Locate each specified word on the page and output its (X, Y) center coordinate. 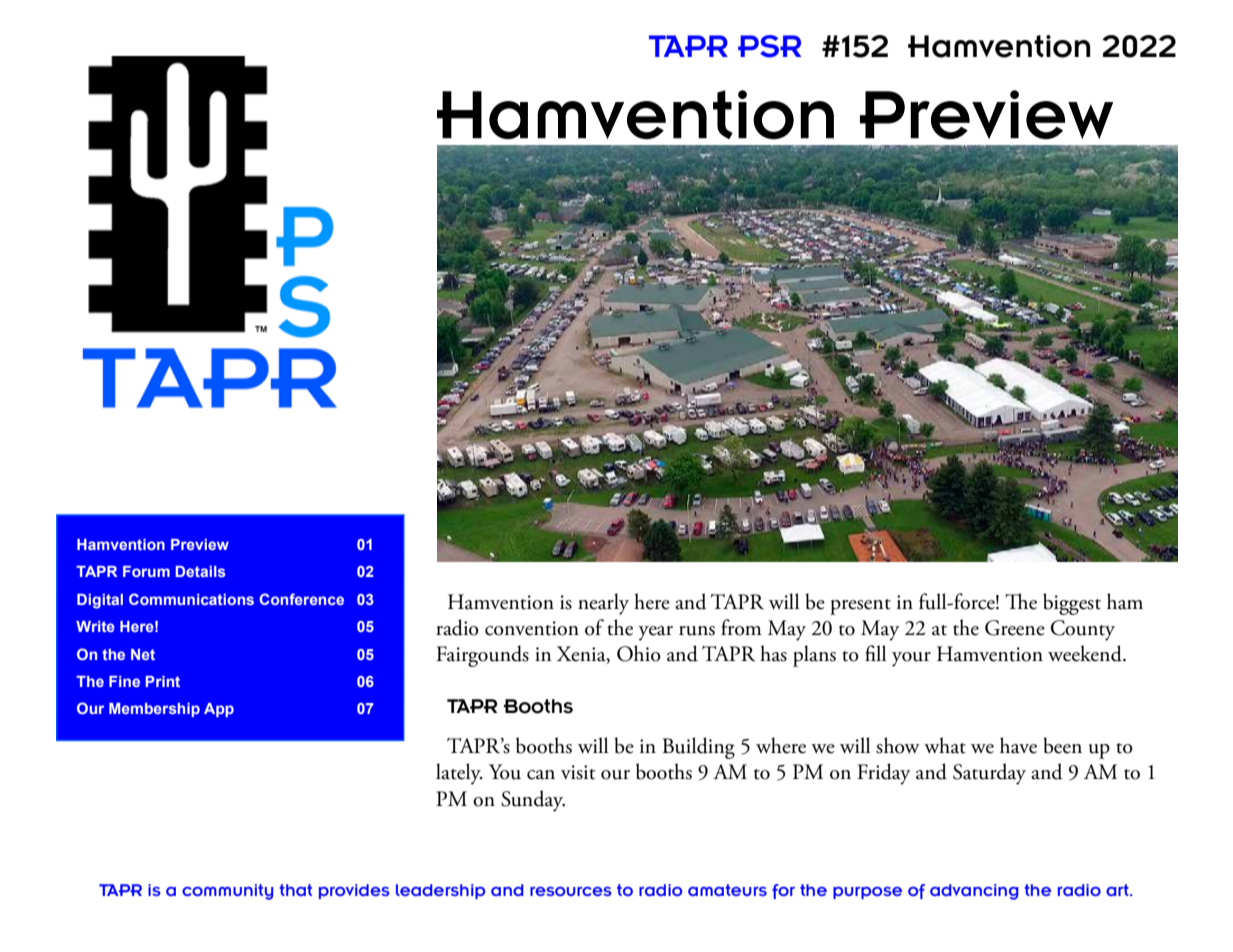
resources (571, 891)
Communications (191, 599)
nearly (603, 604)
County (1083, 630)
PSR (769, 46)
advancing (974, 892)
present (860, 607)
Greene (1015, 628)
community (227, 892)
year (656, 633)
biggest (1072, 604)
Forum (146, 571)
